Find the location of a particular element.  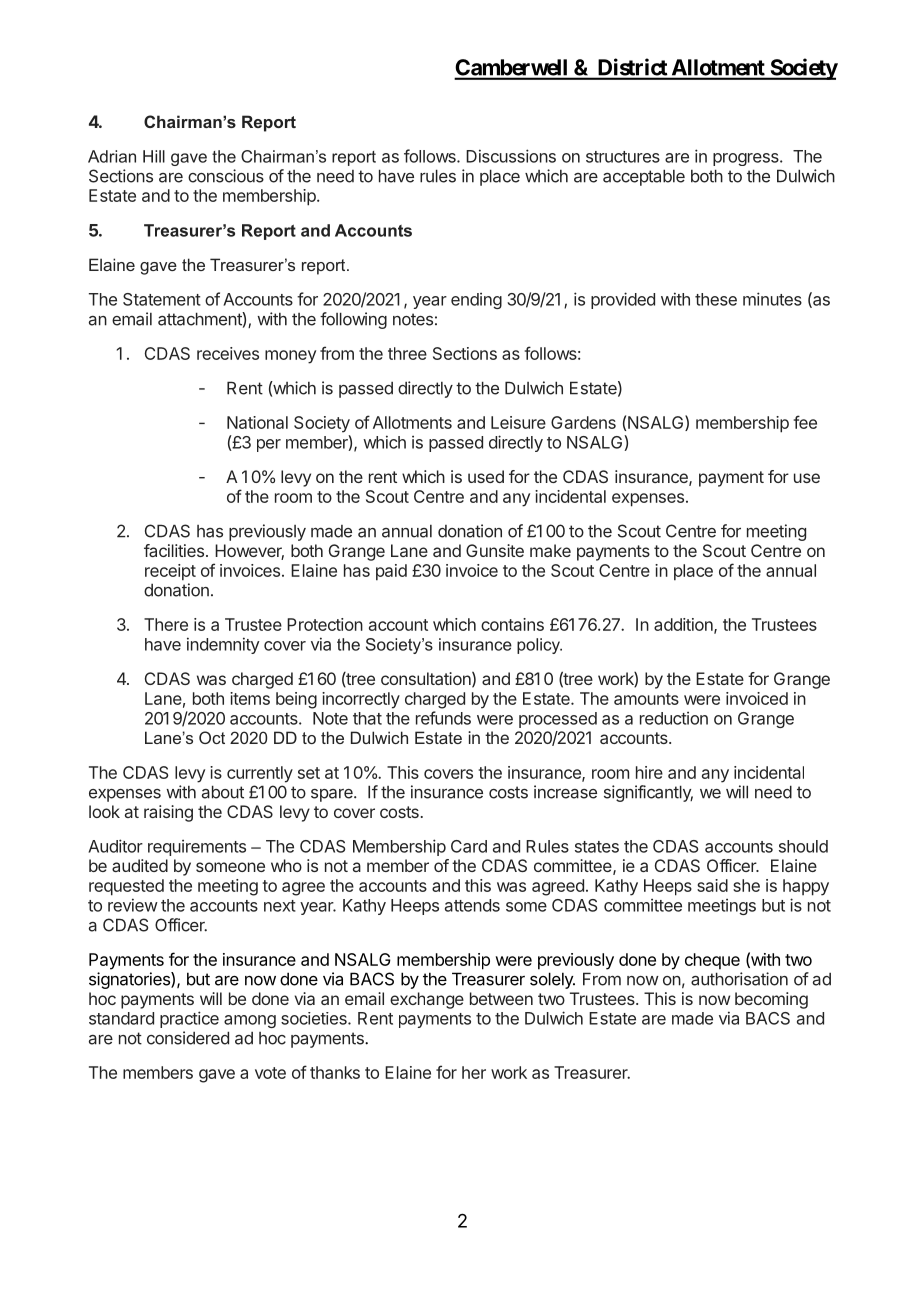

National is located at coordinates (257, 422).
